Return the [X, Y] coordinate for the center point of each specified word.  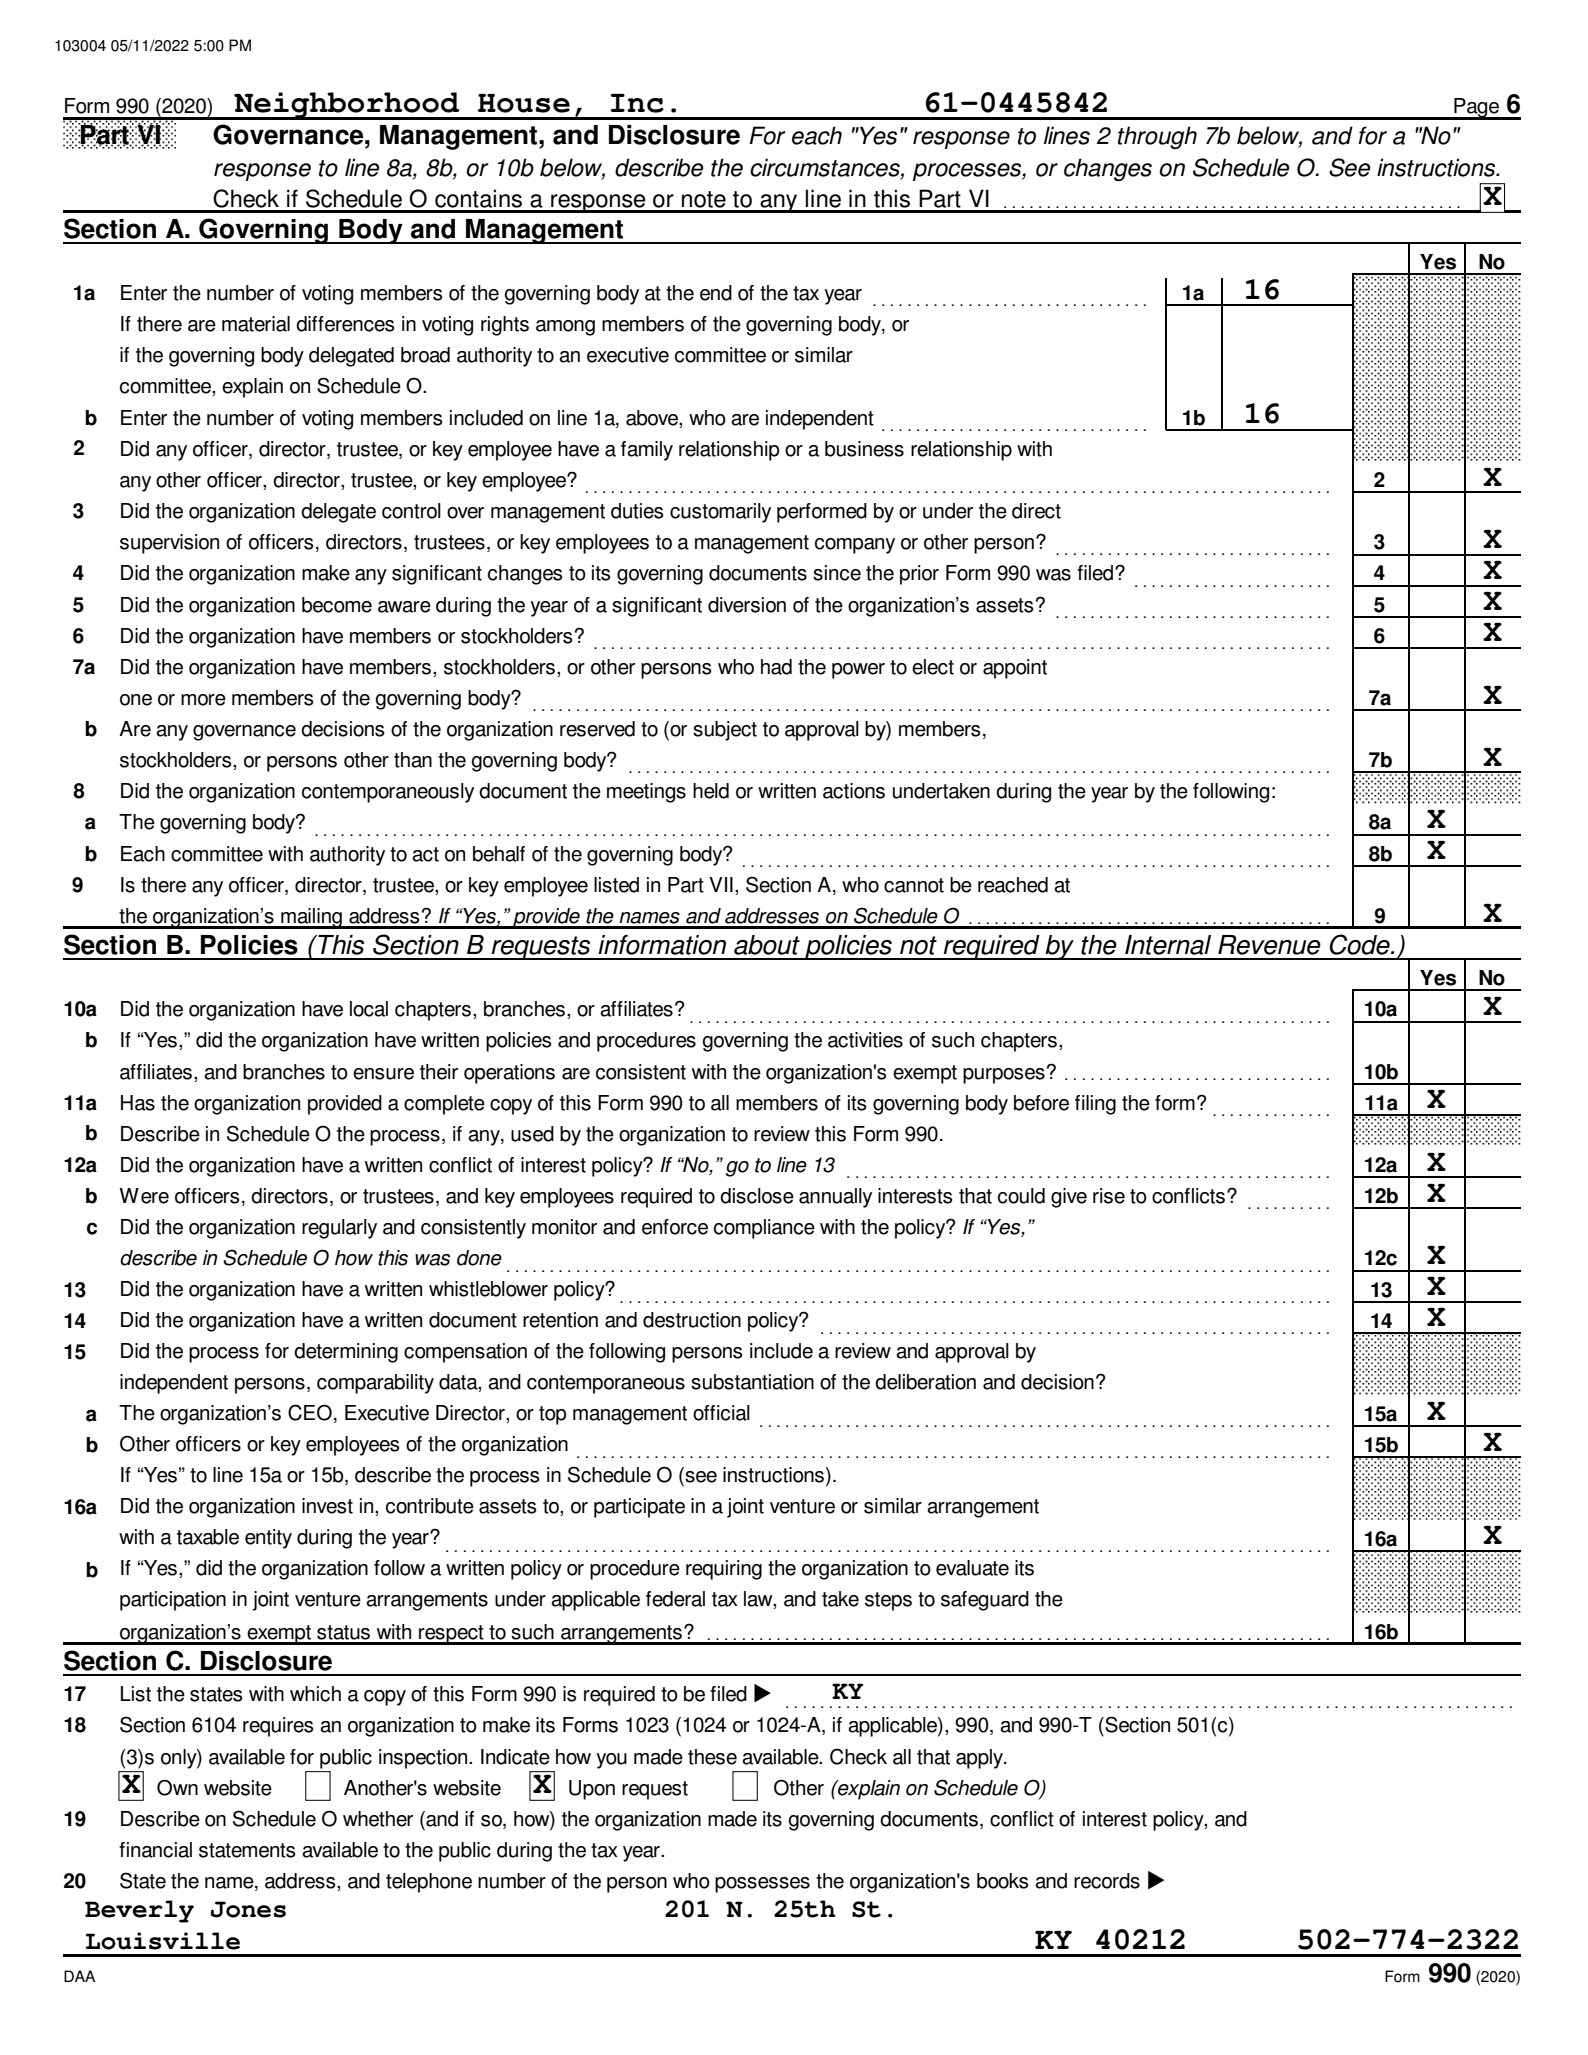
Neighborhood [347, 106]
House [524, 103]
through [1157, 137]
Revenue [1269, 945]
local [369, 1009]
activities [865, 1040]
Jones [248, 1909]
